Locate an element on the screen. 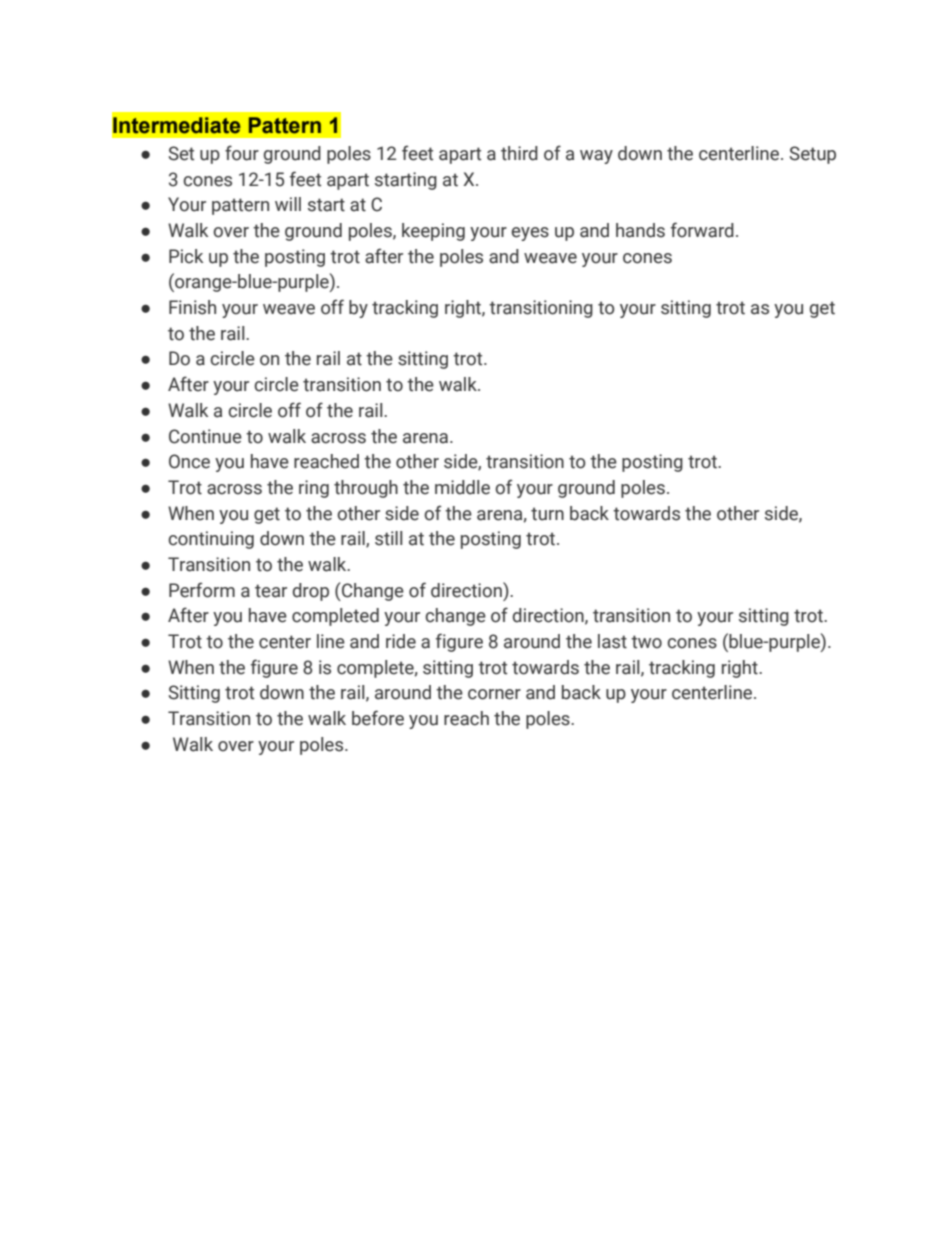  Setup is located at coordinates (813, 155).
